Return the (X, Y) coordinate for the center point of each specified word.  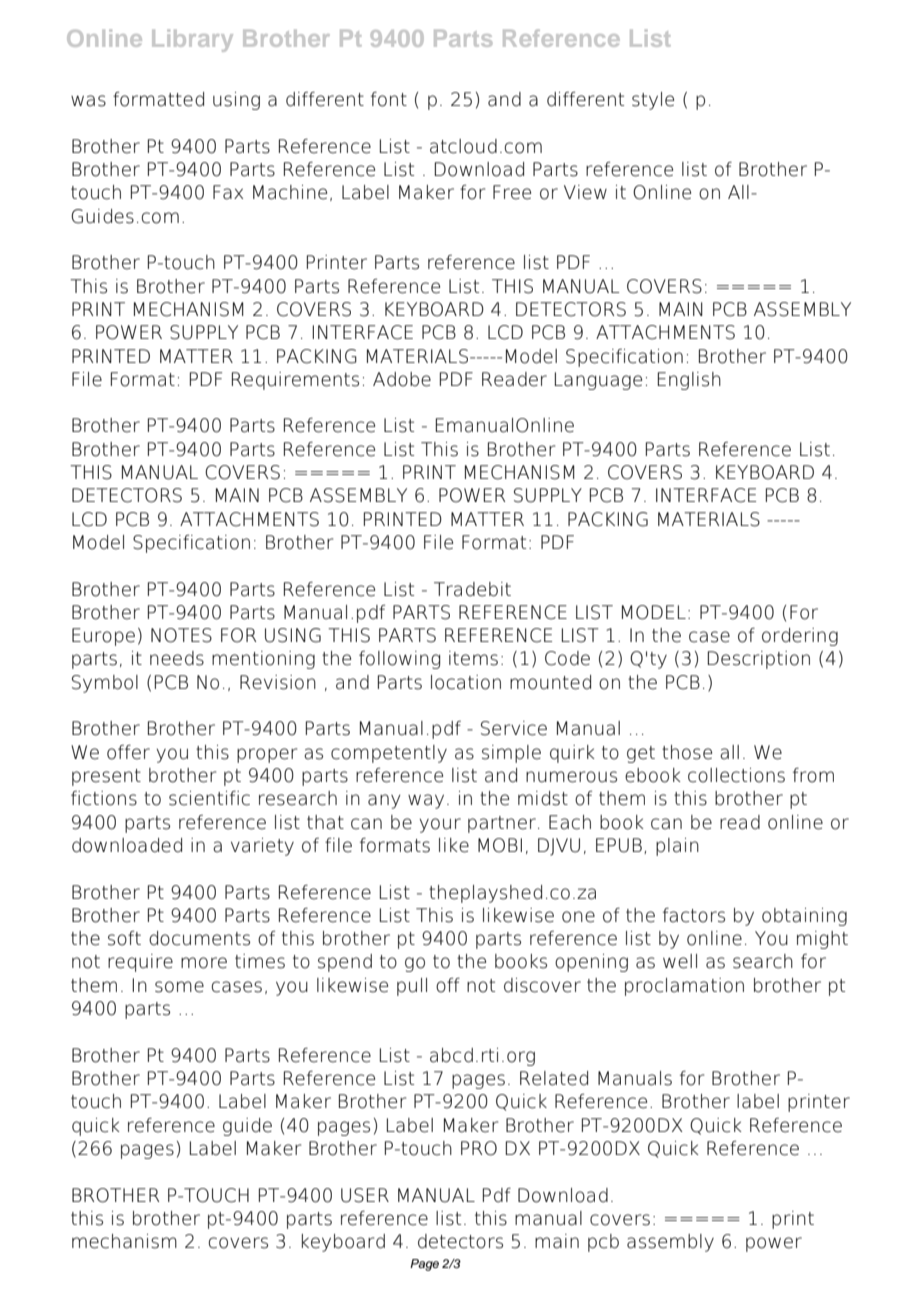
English (689, 381)
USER (365, 1195)
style (653, 101)
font (389, 99)
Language (598, 381)
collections (736, 775)
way (426, 801)
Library (192, 40)
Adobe (402, 379)
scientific (209, 798)
